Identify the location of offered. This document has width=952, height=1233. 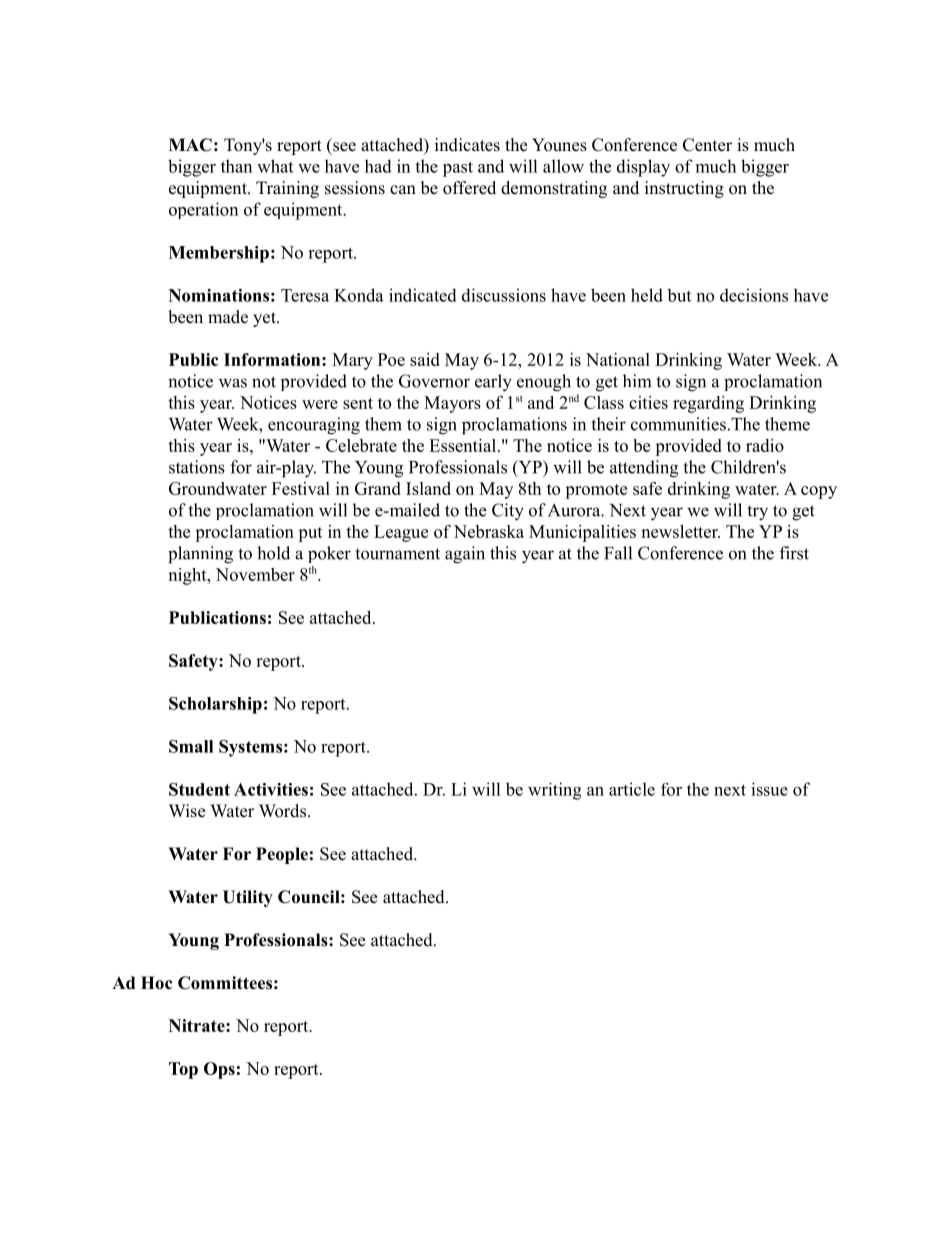
(469, 188).
